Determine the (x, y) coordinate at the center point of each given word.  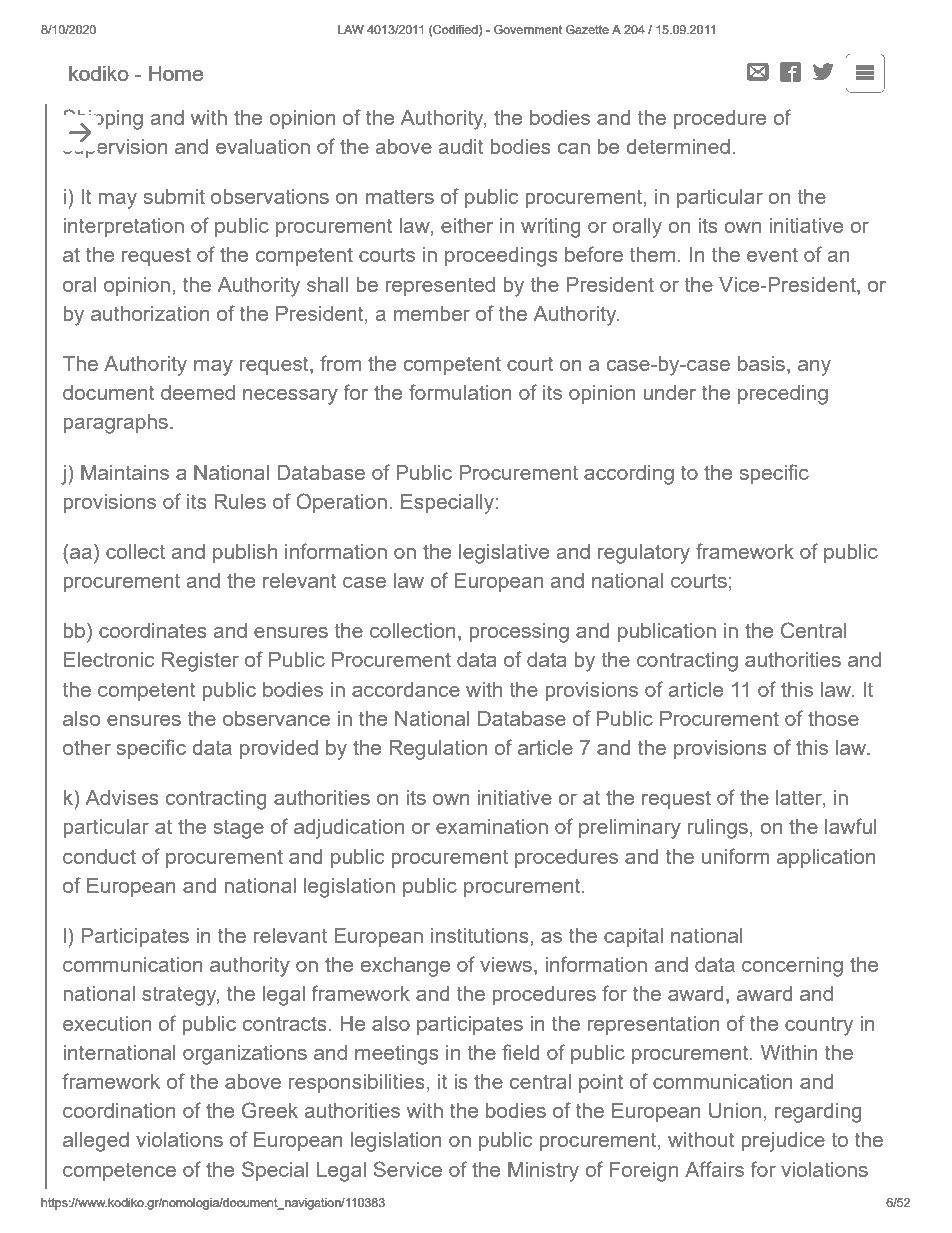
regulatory (644, 554)
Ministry (543, 1172)
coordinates (153, 630)
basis (761, 363)
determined (678, 146)
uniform (735, 856)
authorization (150, 313)
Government (528, 29)
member (432, 313)
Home (176, 73)
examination (492, 826)
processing (519, 633)
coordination (119, 1110)
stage (239, 829)
